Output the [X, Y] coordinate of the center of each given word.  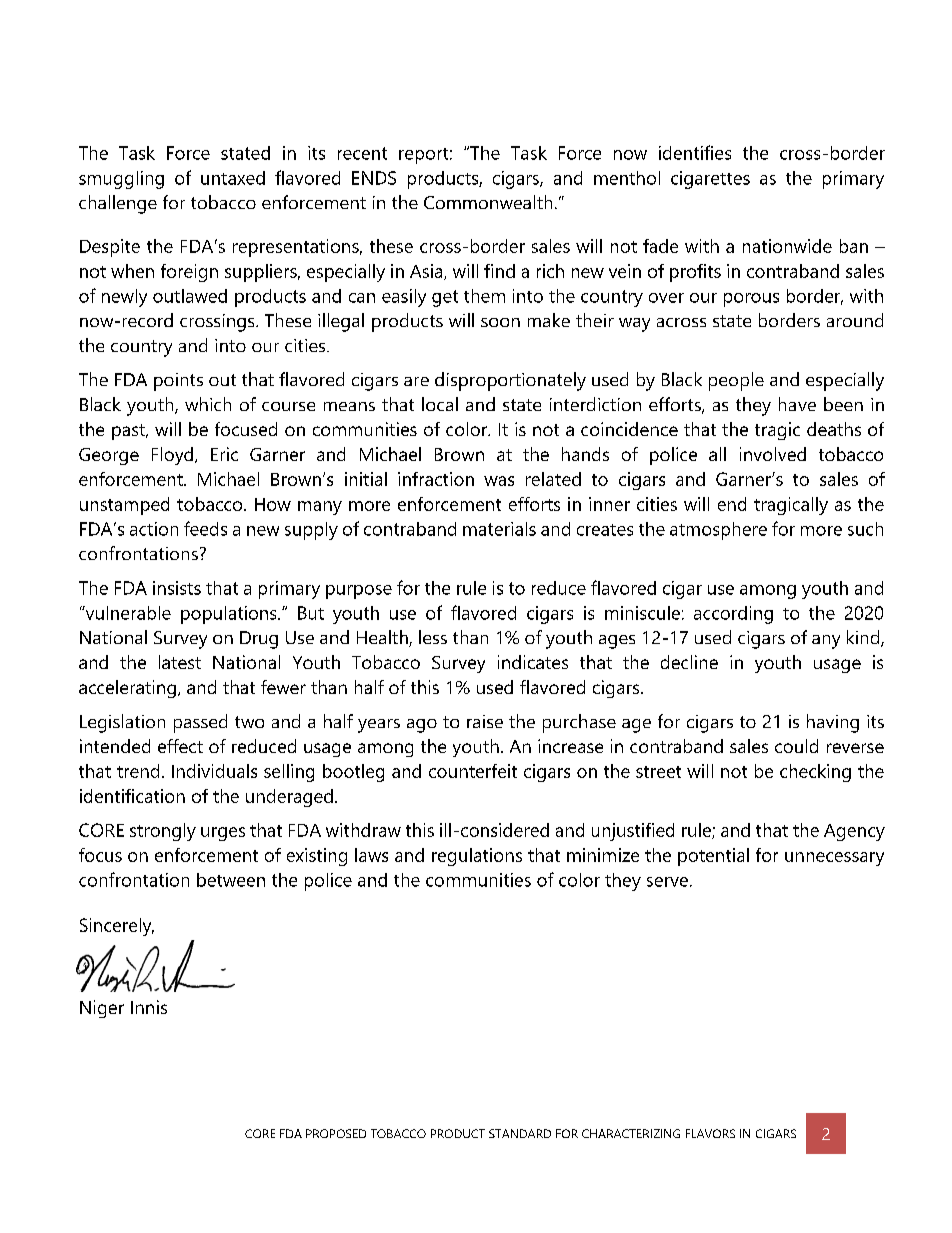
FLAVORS [710, 1133]
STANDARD [520, 1133]
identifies [695, 152]
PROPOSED [336, 1133]
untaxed [233, 178]
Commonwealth [488, 202]
